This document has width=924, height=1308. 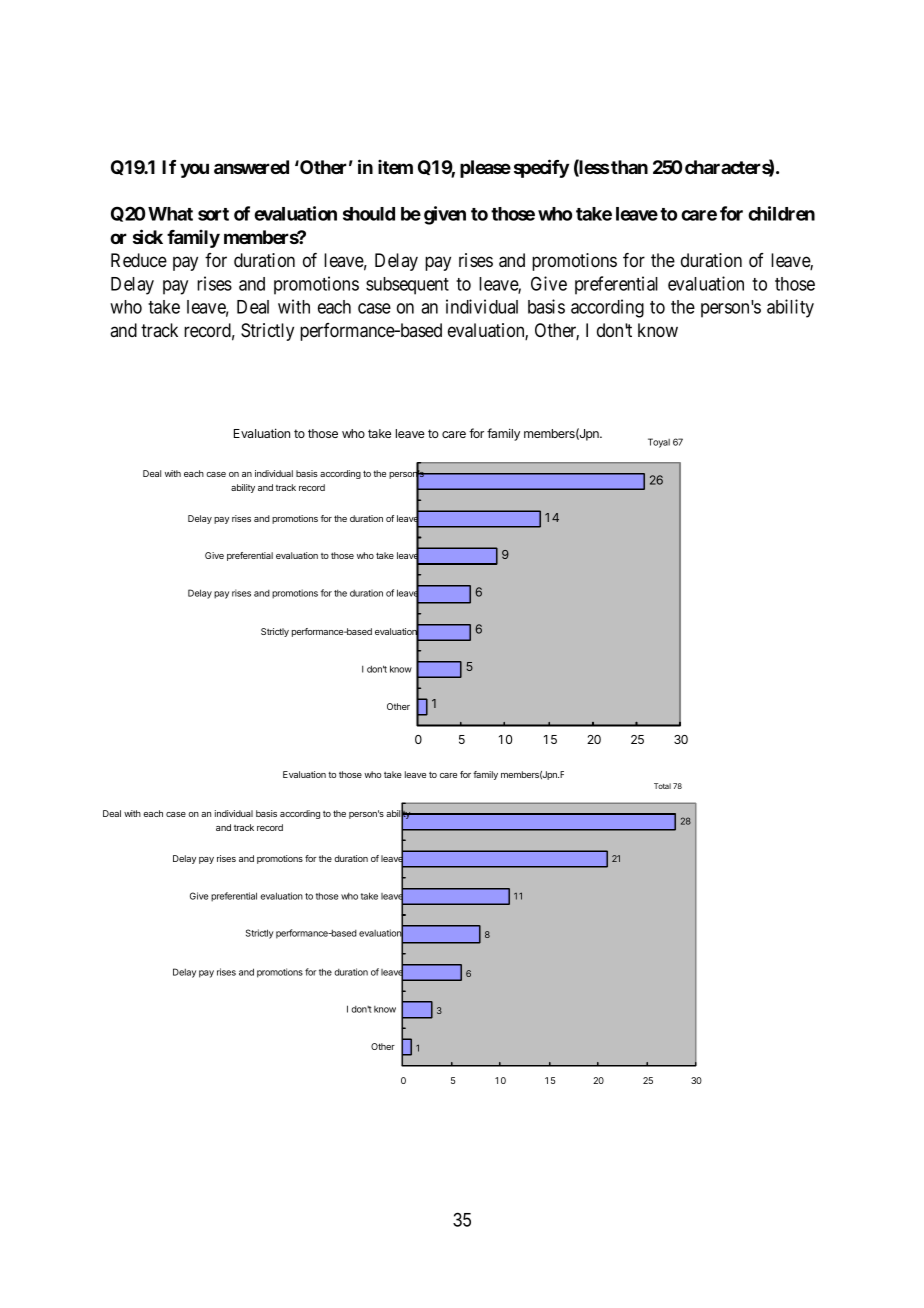 What do you see at coordinates (541, 168) in the document?
I see `specify` at bounding box center [541, 168].
